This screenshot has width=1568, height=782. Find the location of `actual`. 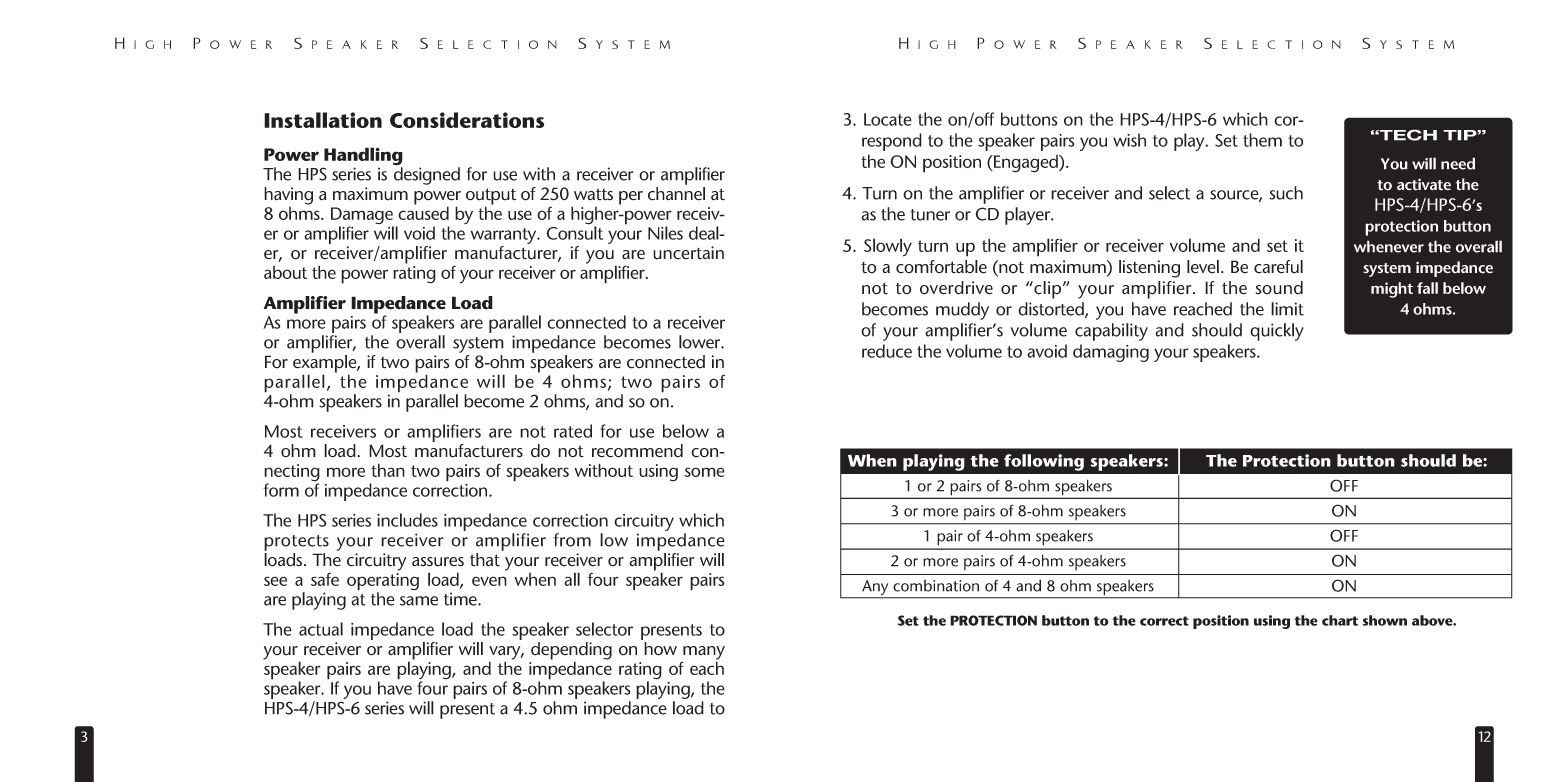

actual is located at coordinates (321, 629).
